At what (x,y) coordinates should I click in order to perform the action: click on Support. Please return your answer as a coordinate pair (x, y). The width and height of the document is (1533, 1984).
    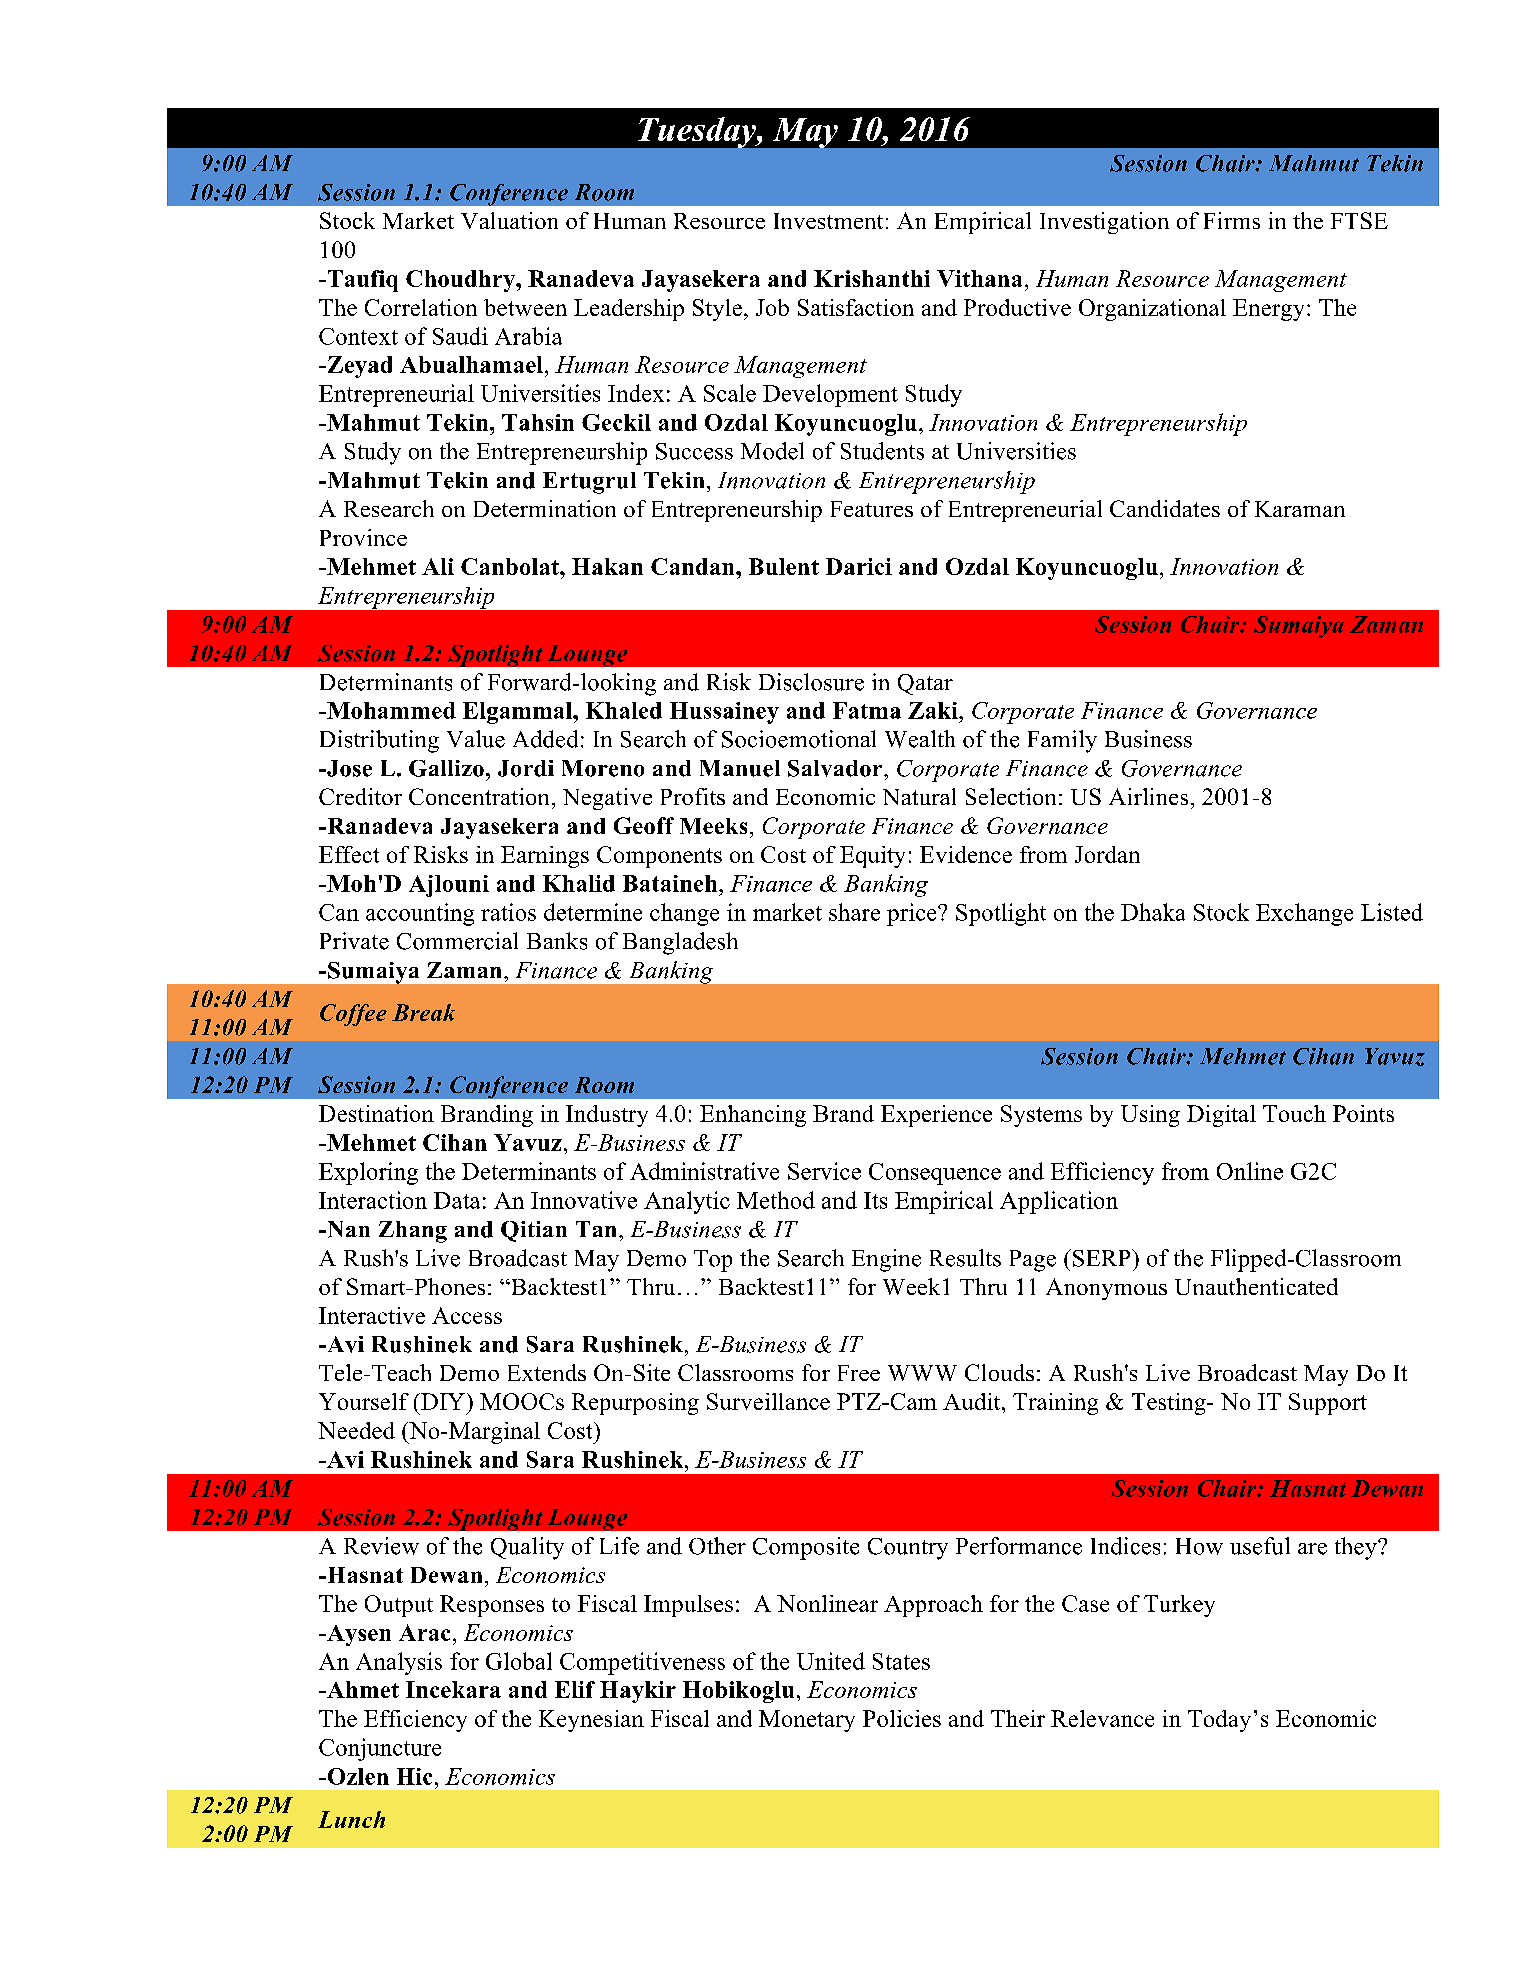
    Looking at the image, I should click on (1328, 1404).
